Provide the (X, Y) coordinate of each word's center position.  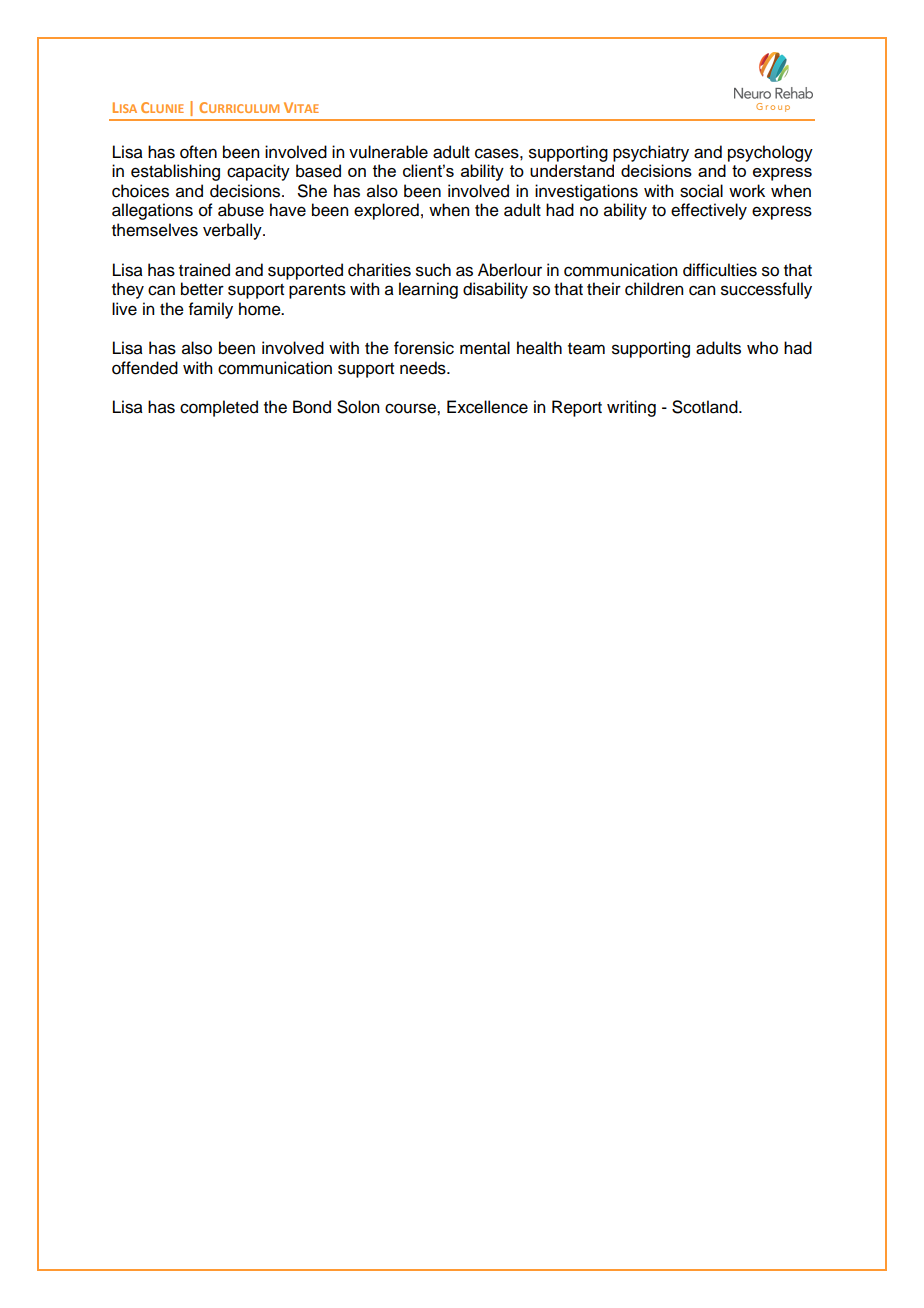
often (198, 152)
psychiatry (651, 153)
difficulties (720, 270)
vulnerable (388, 152)
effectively (709, 211)
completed (219, 408)
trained (204, 270)
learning (428, 290)
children (654, 289)
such (433, 270)
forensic (424, 348)
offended (145, 368)
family (211, 310)
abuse (241, 210)
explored (386, 211)
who (762, 348)
